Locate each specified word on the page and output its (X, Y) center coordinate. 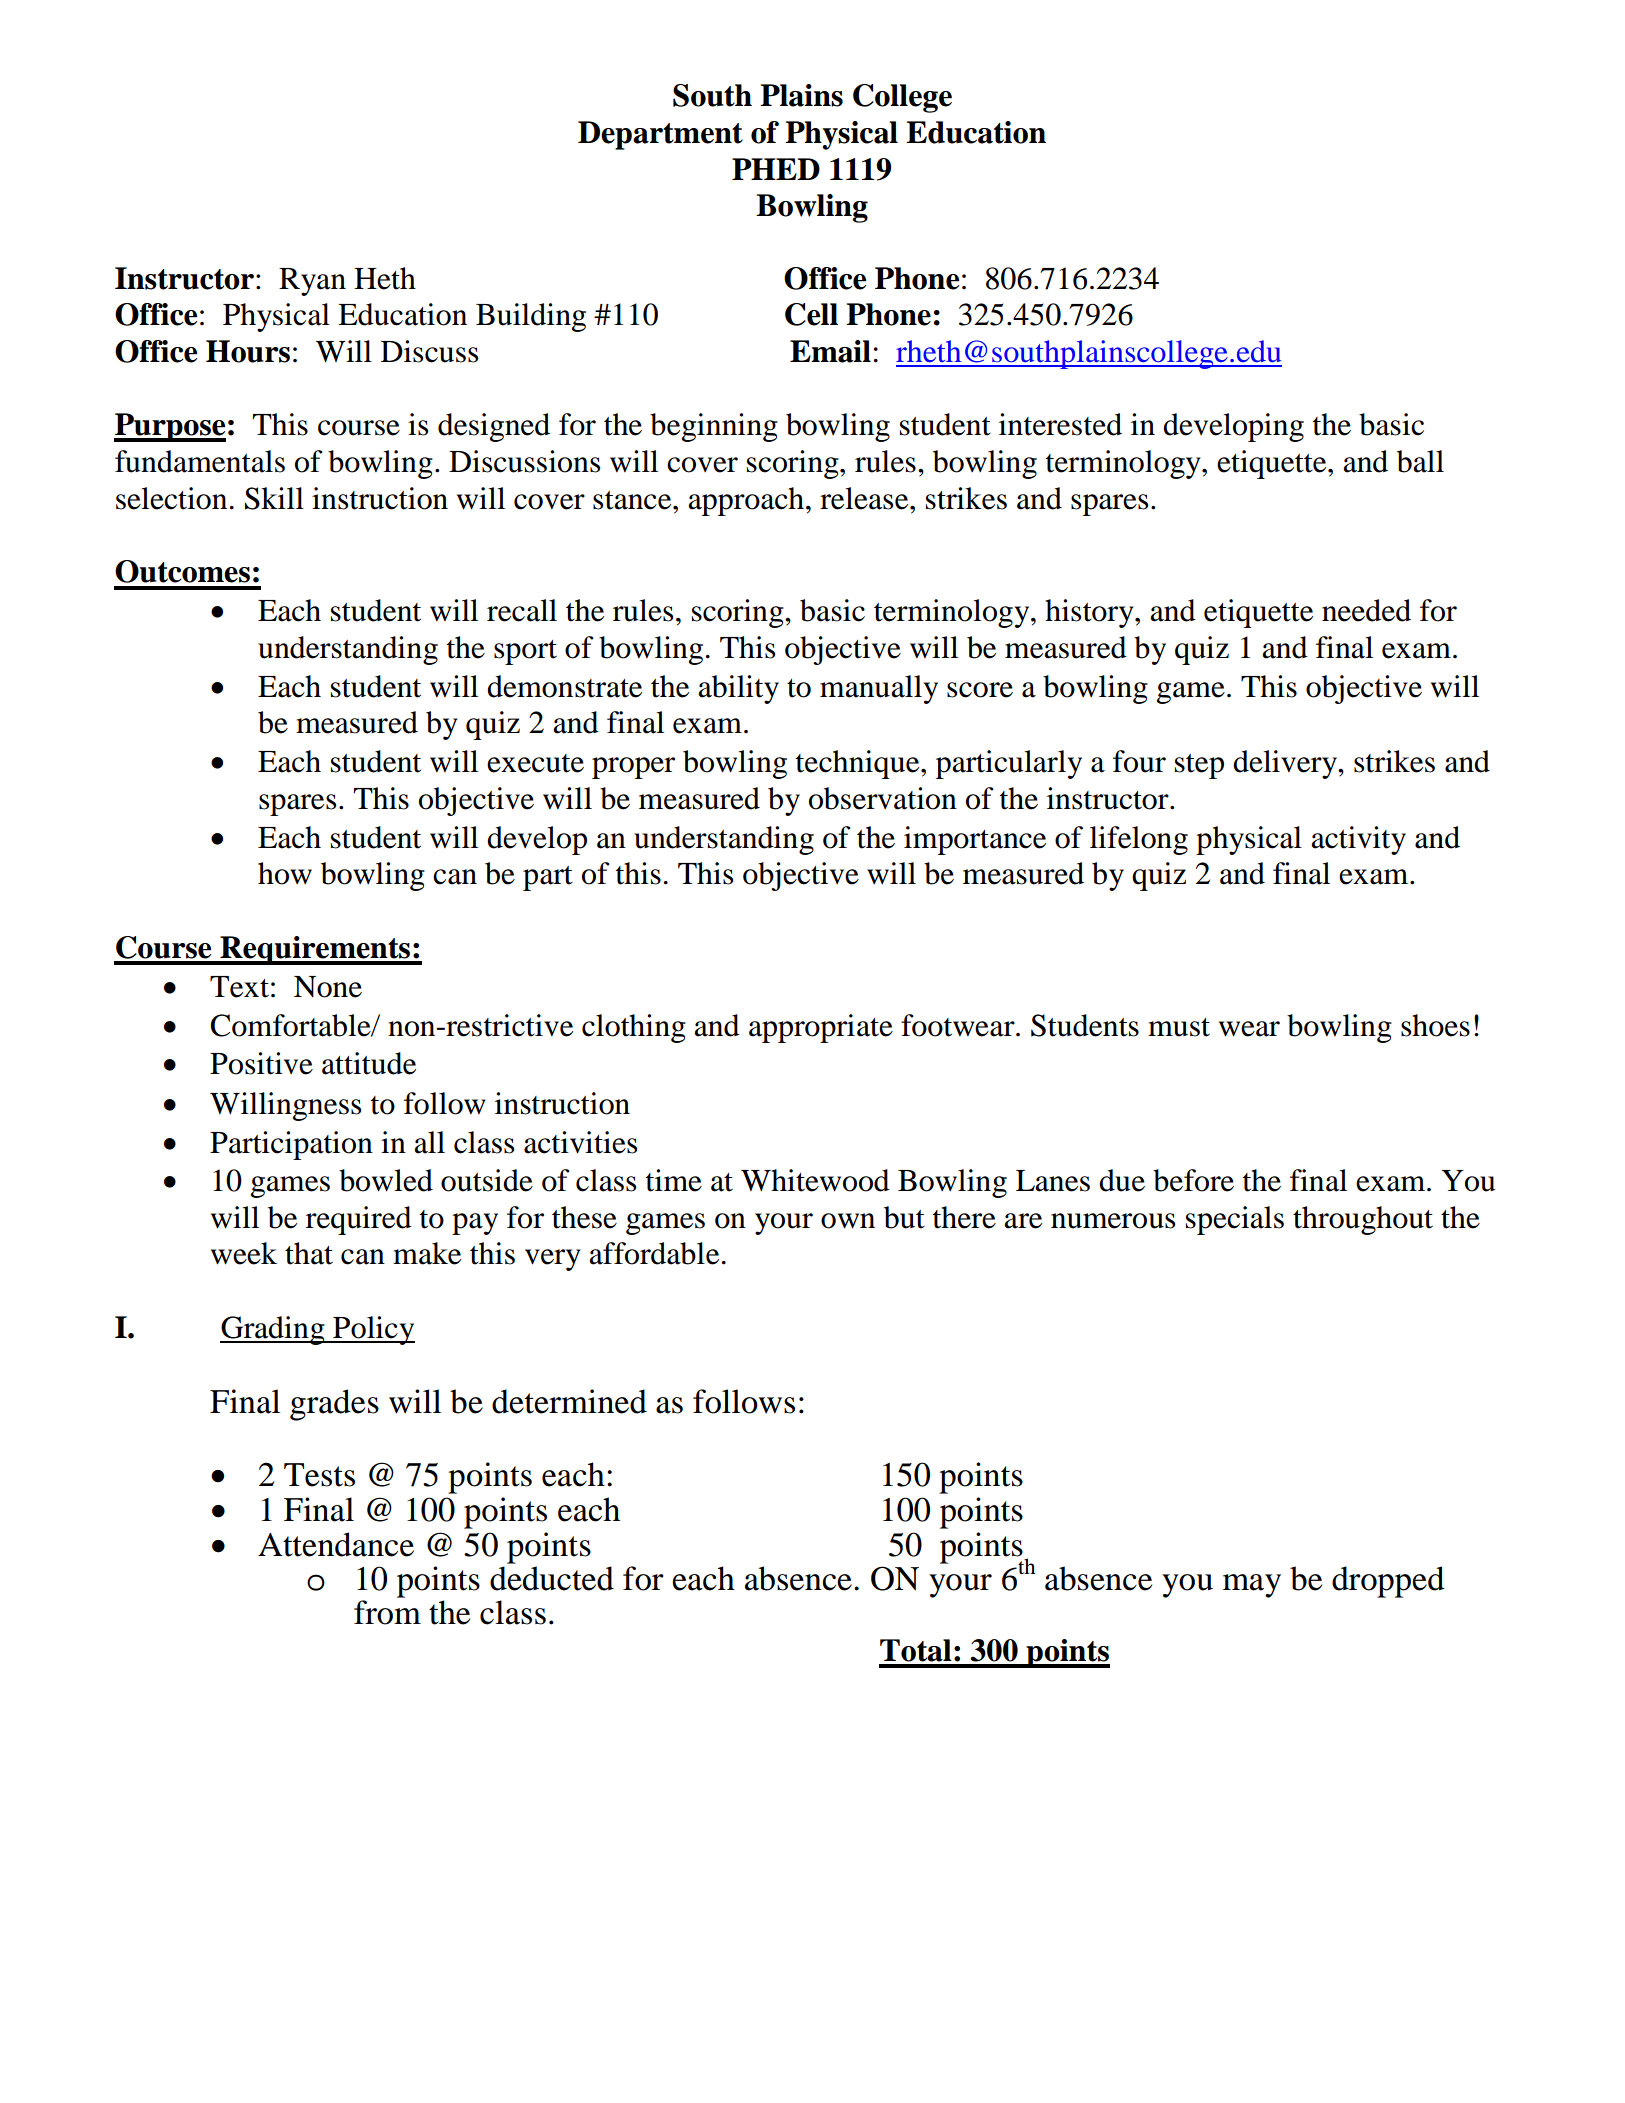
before (1193, 1180)
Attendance (336, 1544)
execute (535, 763)
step (1199, 766)
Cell (811, 314)
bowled (386, 1180)
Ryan (312, 282)
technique (859, 764)
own (848, 1221)
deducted (552, 1578)
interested (1060, 424)
